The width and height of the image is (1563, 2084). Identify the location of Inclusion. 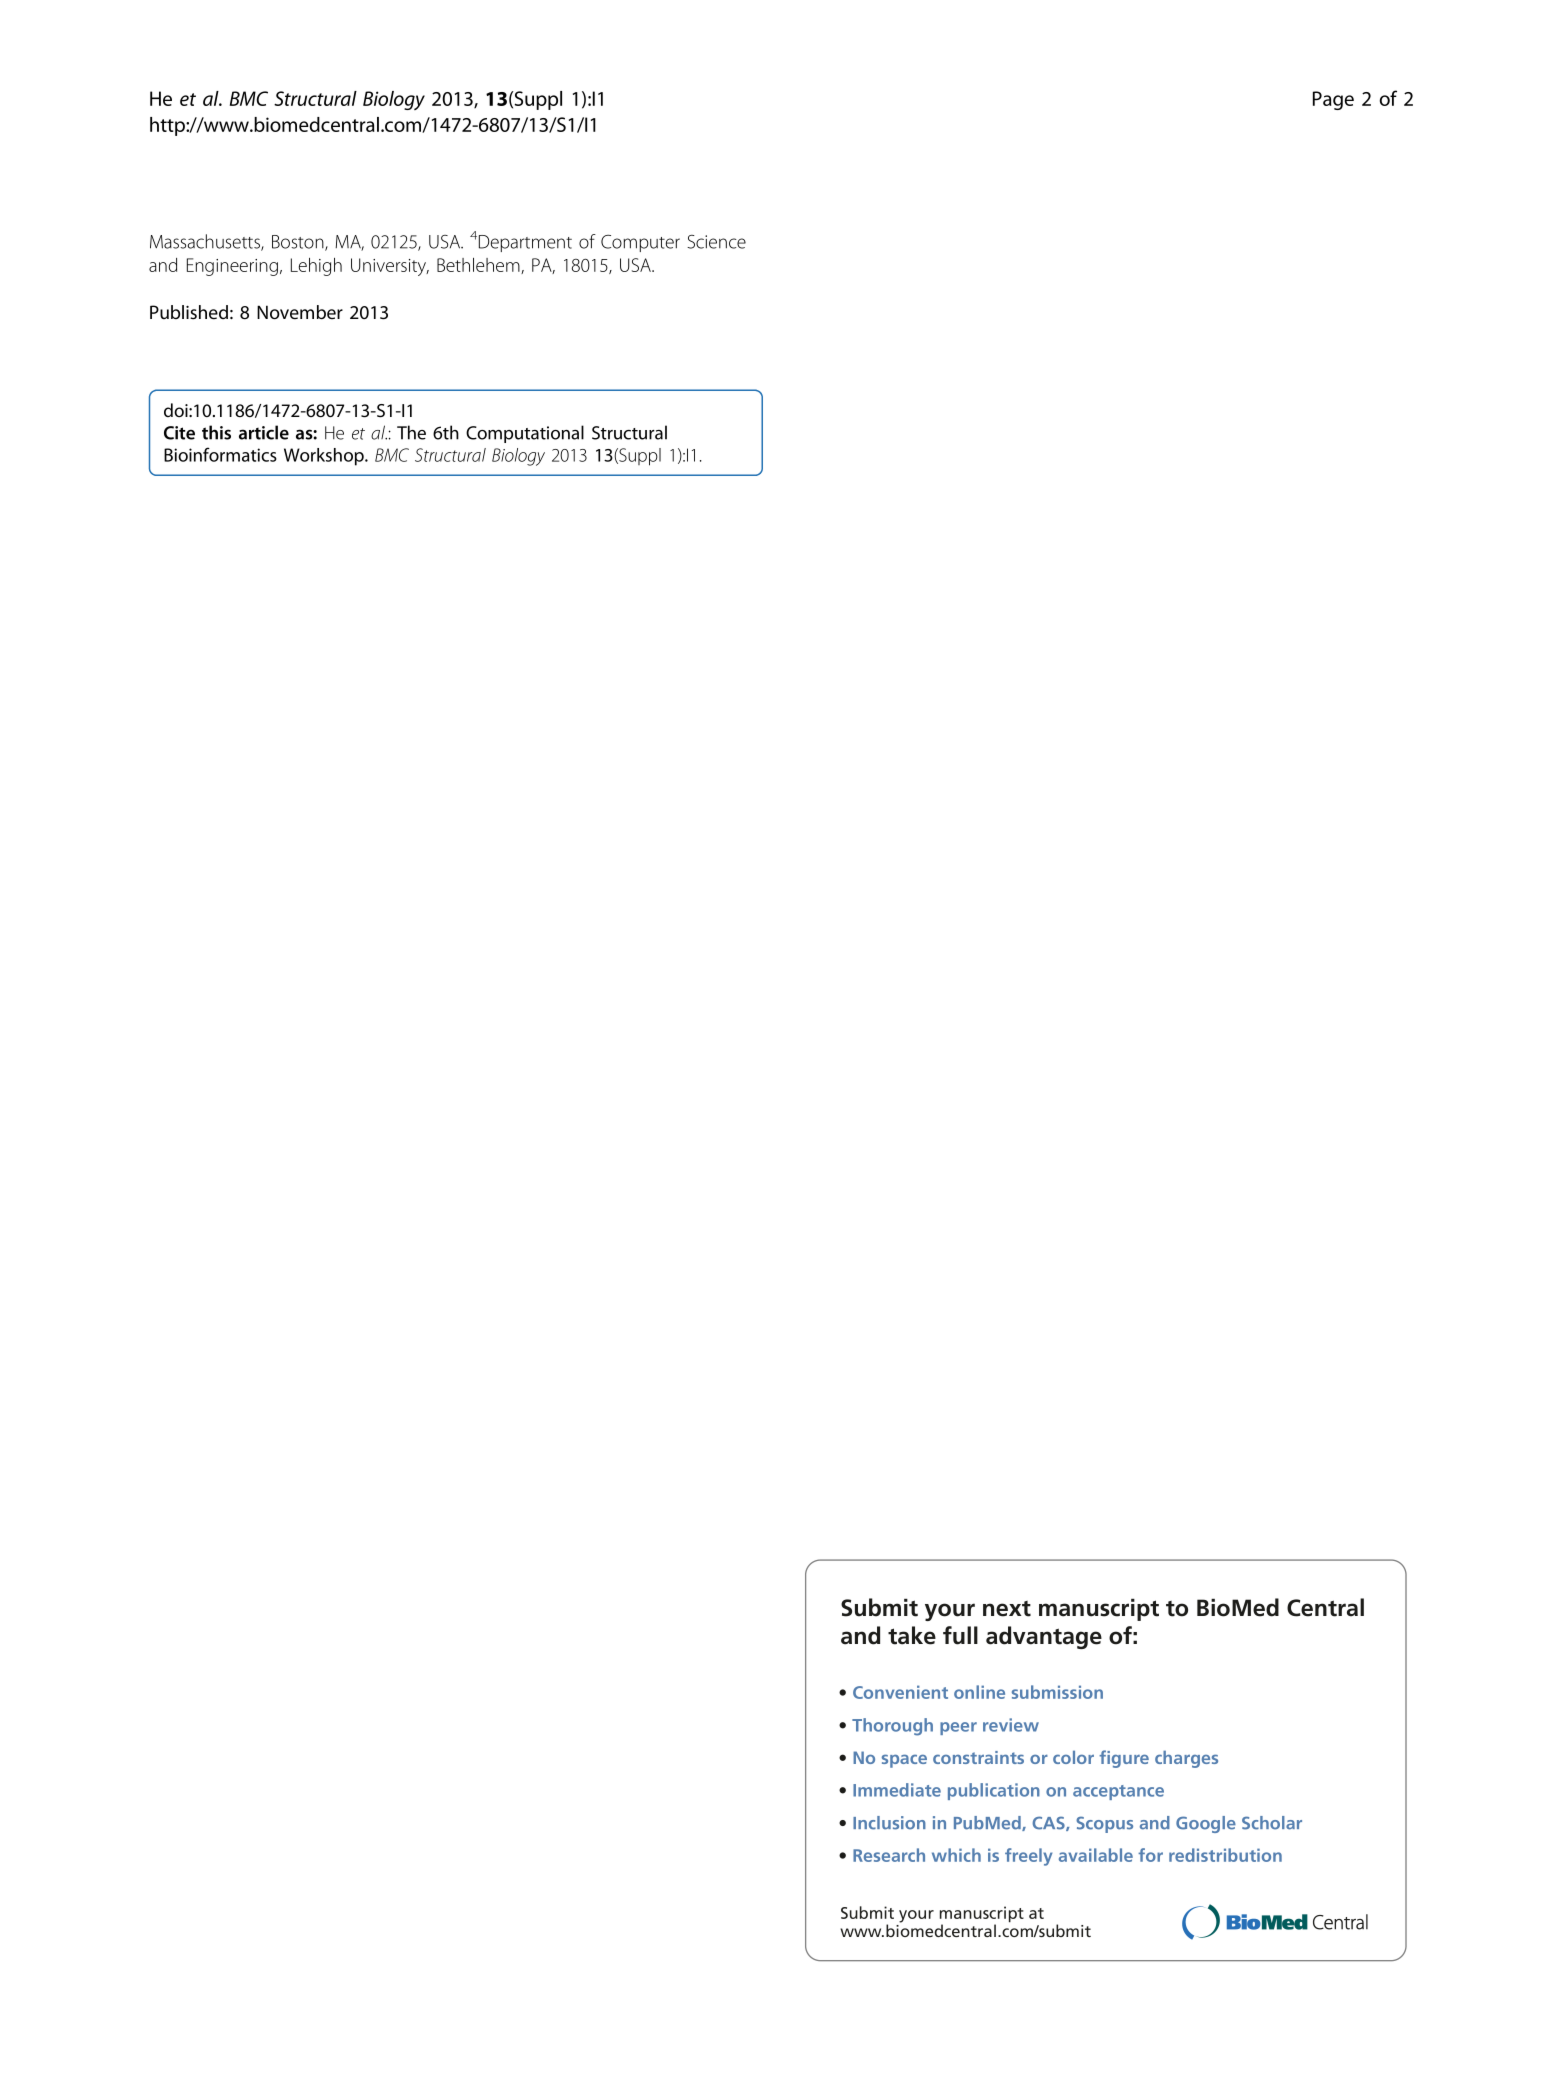
(889, 1823).
